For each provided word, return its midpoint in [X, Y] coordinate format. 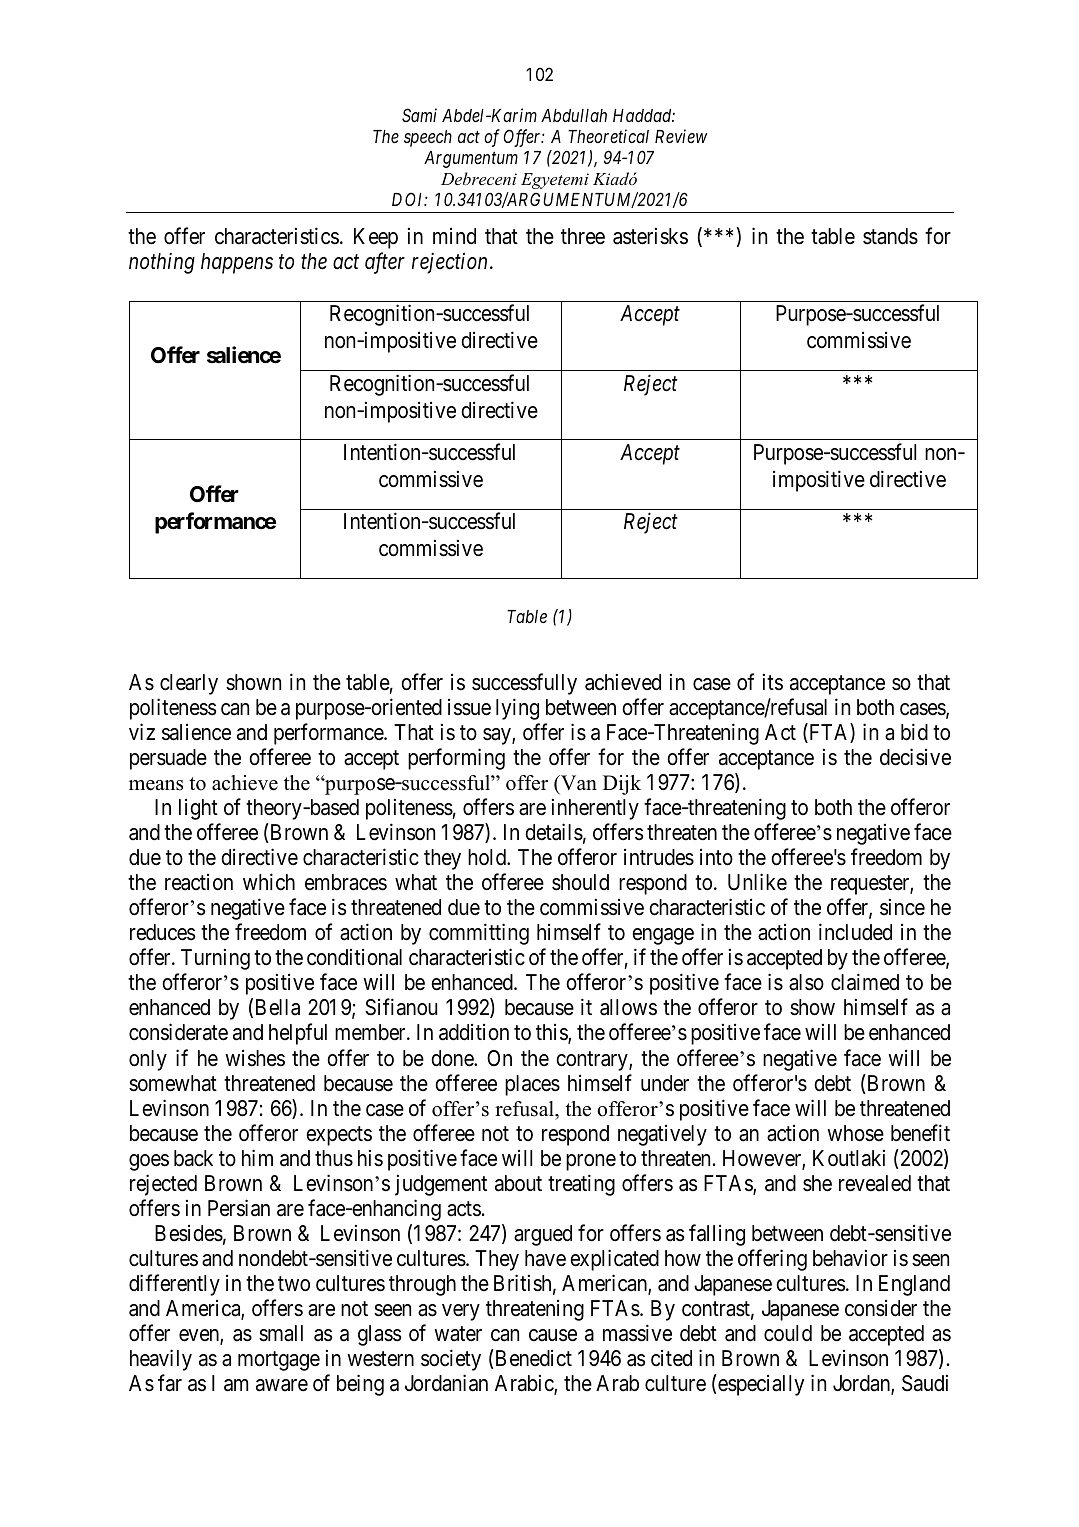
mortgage [279, 1361]
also [806, 982]
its [773, 682]
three [583, 236]
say [498, 736]
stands [890, 236]
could [788, 1333]
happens [237, 263]
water [458, 1334]
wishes [255, 1058]
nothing [162, 263]
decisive [915, 757]
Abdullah [574, 115]
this [552, 1034]
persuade [168, 759]
